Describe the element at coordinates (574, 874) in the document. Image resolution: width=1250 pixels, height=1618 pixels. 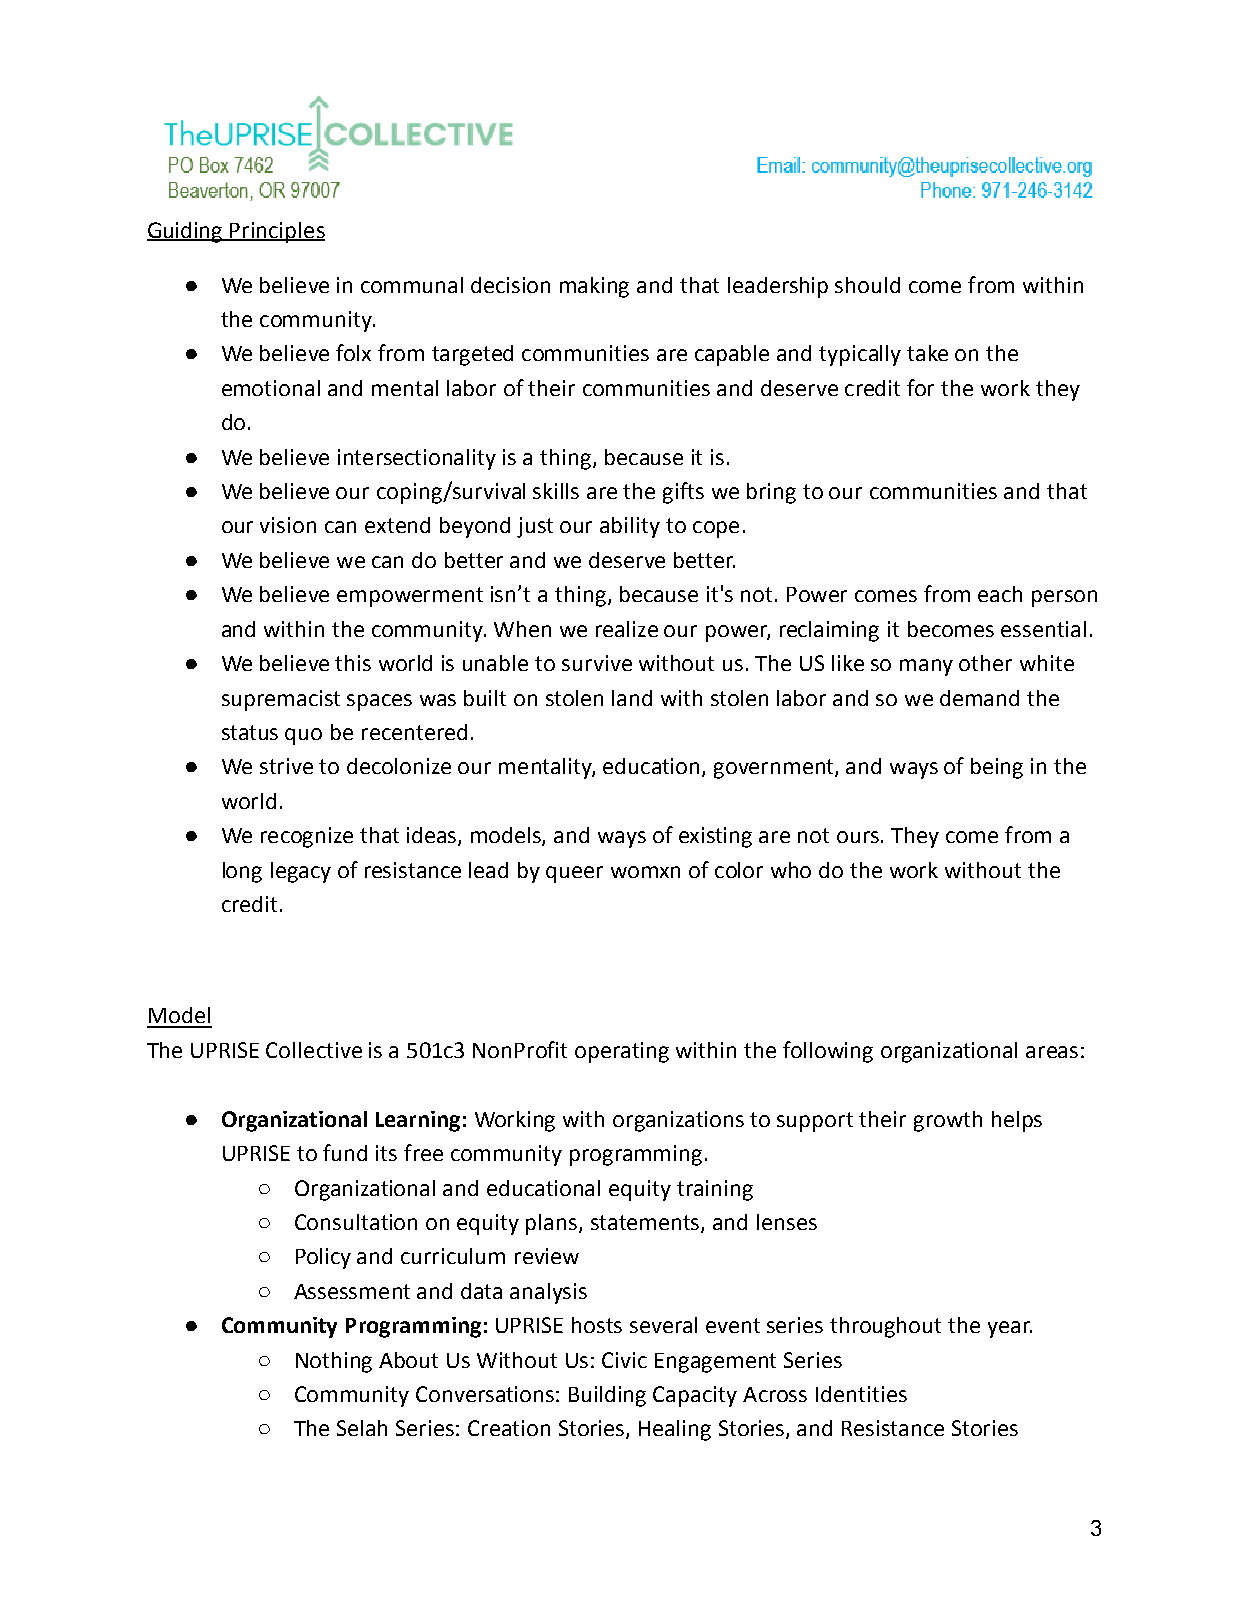
I see `queer` at that location.
